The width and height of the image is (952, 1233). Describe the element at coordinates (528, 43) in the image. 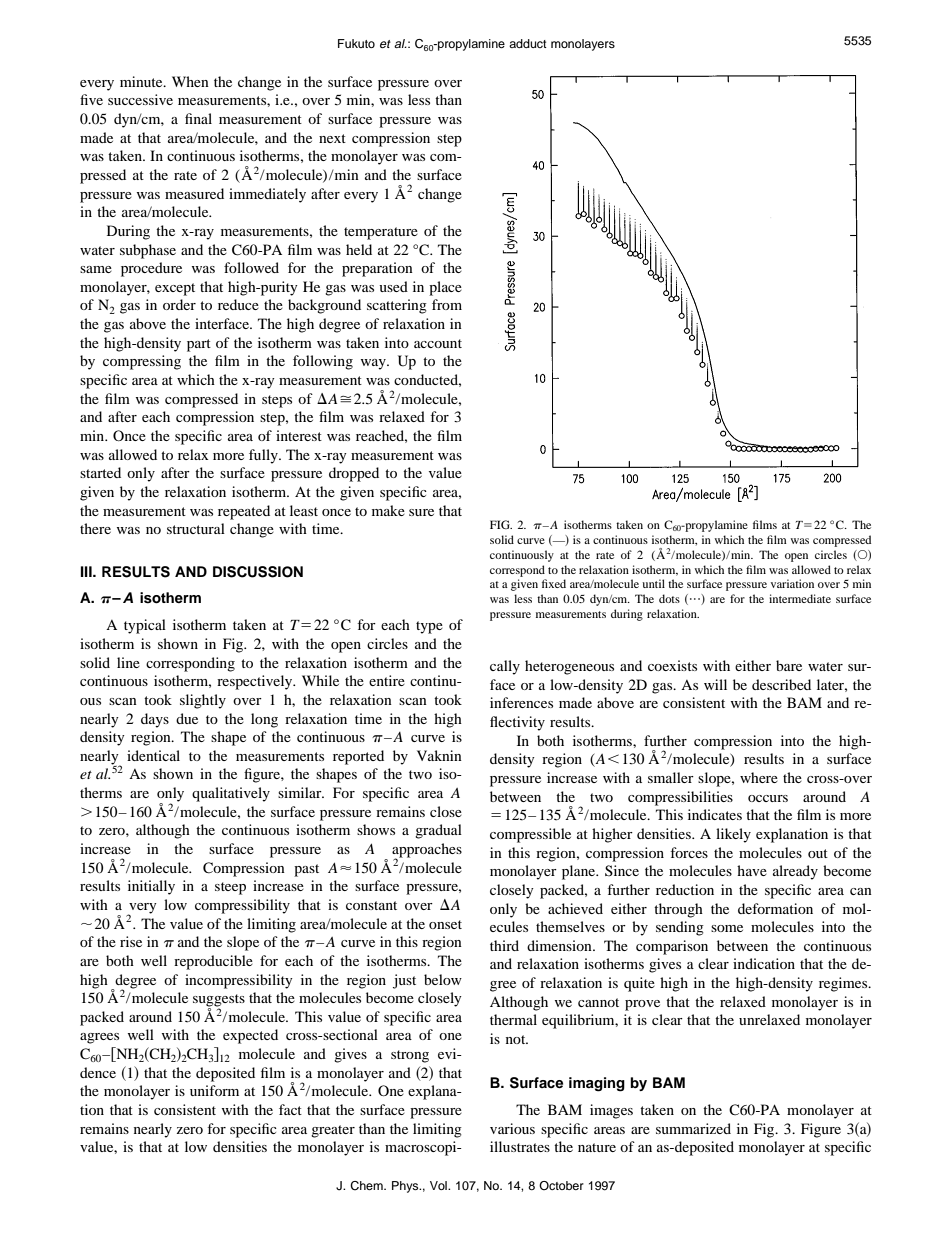

I see `adduct` at that location.
